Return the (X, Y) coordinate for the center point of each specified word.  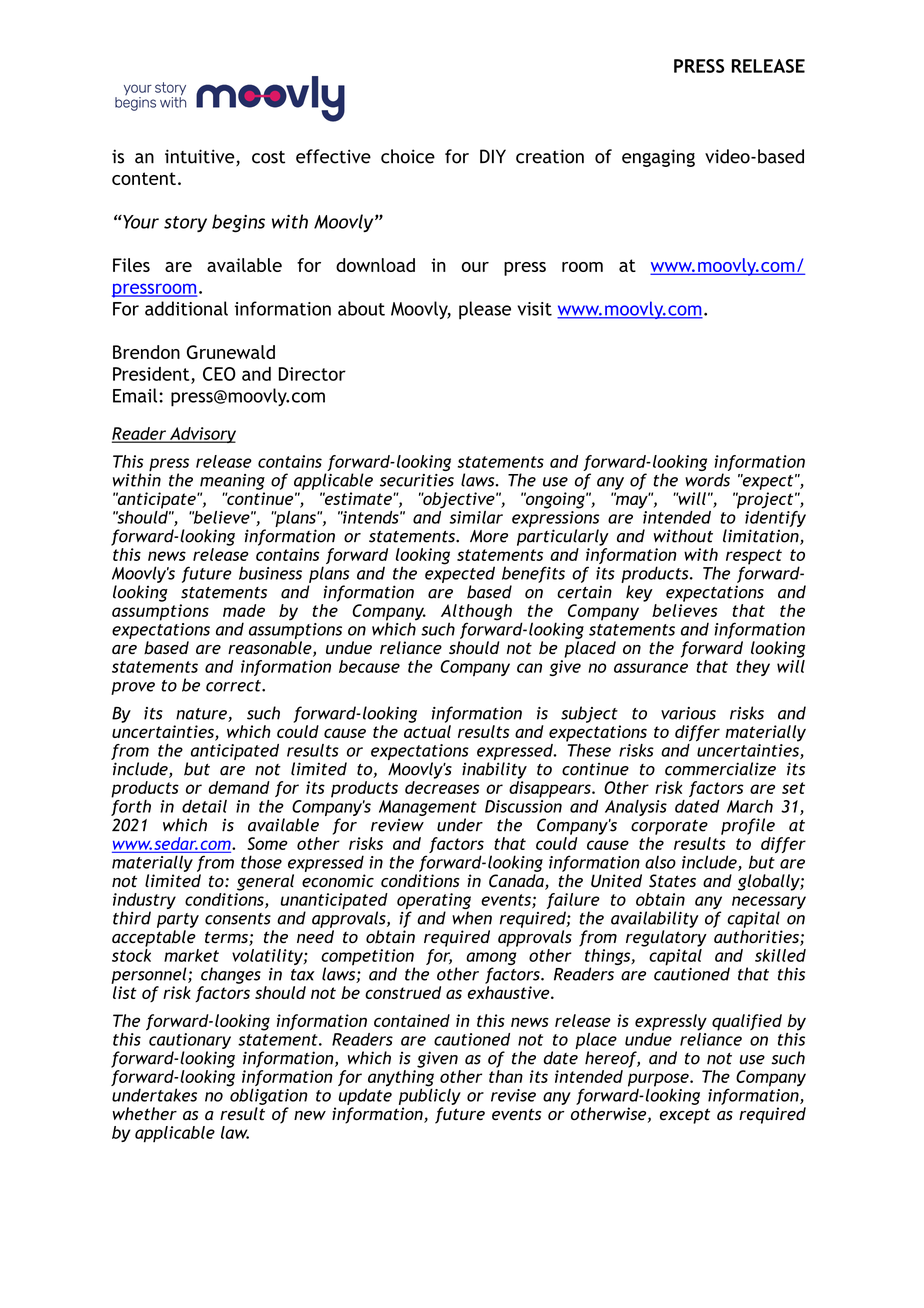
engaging (658, 158)
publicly (430, 1095)
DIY (493, 156)
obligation (268, 1095)
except (685, 1116)
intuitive (201, 157)
